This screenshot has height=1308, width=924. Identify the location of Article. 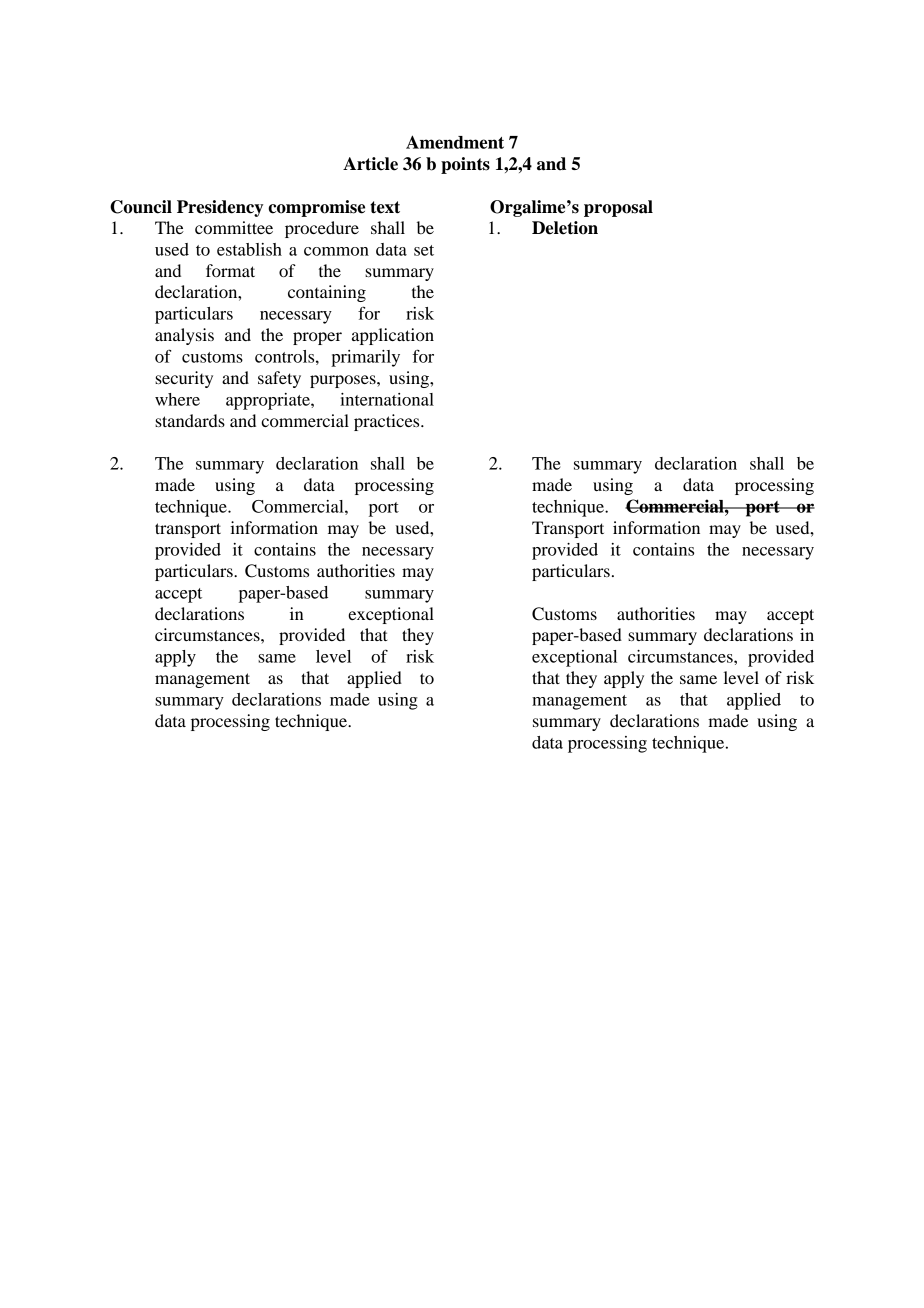
(370, 164).
